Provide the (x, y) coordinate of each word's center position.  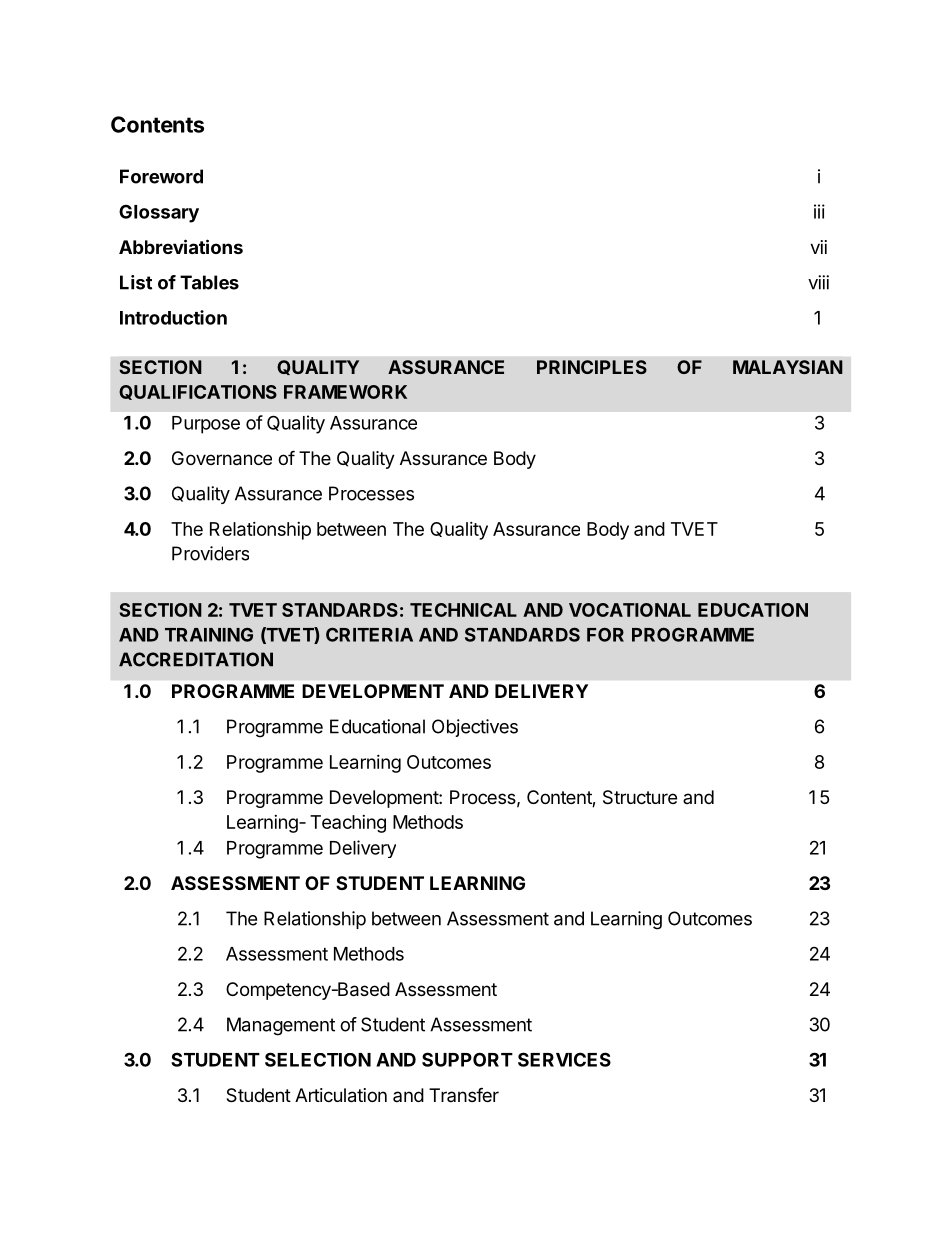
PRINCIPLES (592, 367)
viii (818, 282)
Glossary (159, 213)
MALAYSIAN (788, 367)
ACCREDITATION (196, 659)
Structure (640, 797)
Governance (222, 458)
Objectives (475, 728)
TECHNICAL (463, 610)
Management (281, 1026)
